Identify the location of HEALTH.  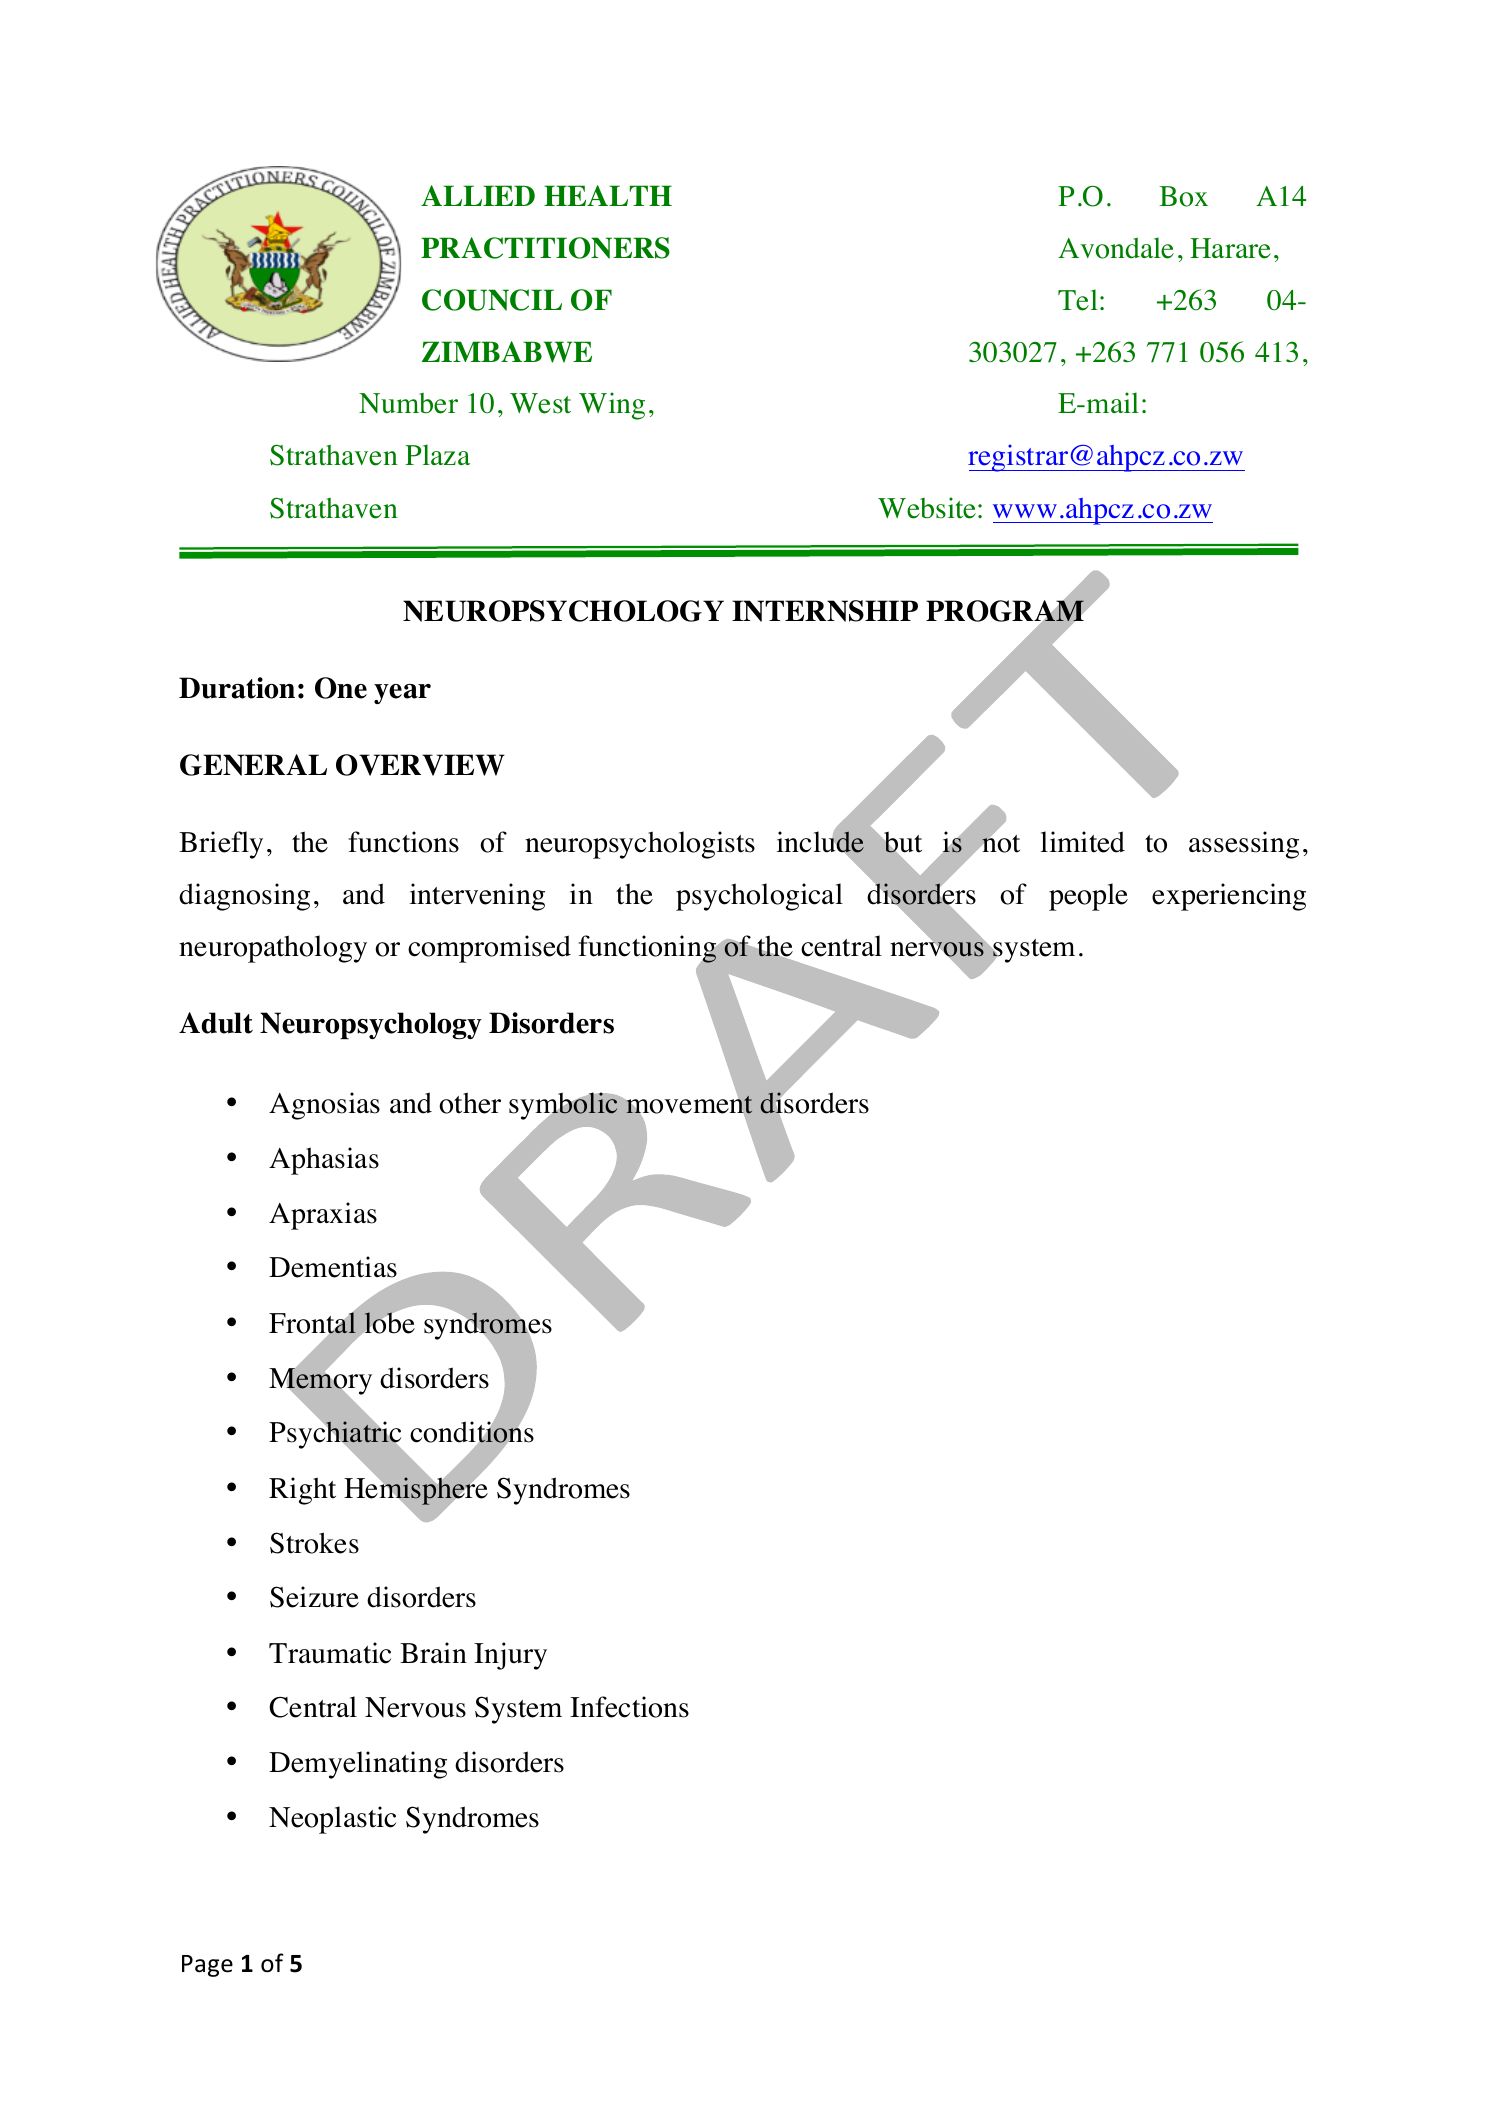
(608, 195).
